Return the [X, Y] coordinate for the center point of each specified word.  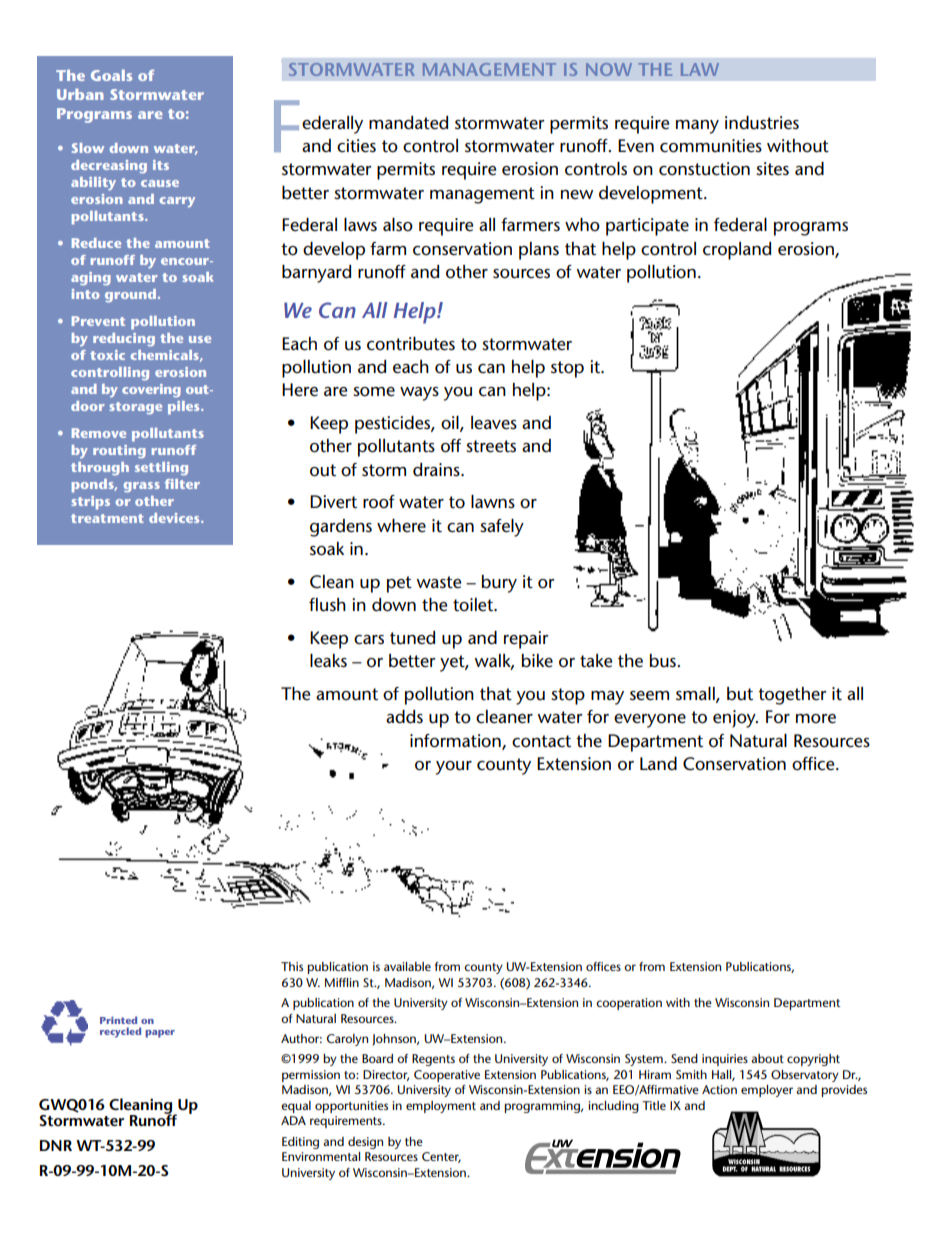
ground [130, 296]
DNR [56, 1145]
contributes [411, 344]
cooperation [629, 1004]
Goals [111, 75]
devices [175, 518]
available [407, 966]
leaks [328, 661]
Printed [118, 1020]
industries [762, 123]
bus [664, 661]
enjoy [735, 719]
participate [647, 227]
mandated [408, 123]
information [456, 741]
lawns [493, 501]
